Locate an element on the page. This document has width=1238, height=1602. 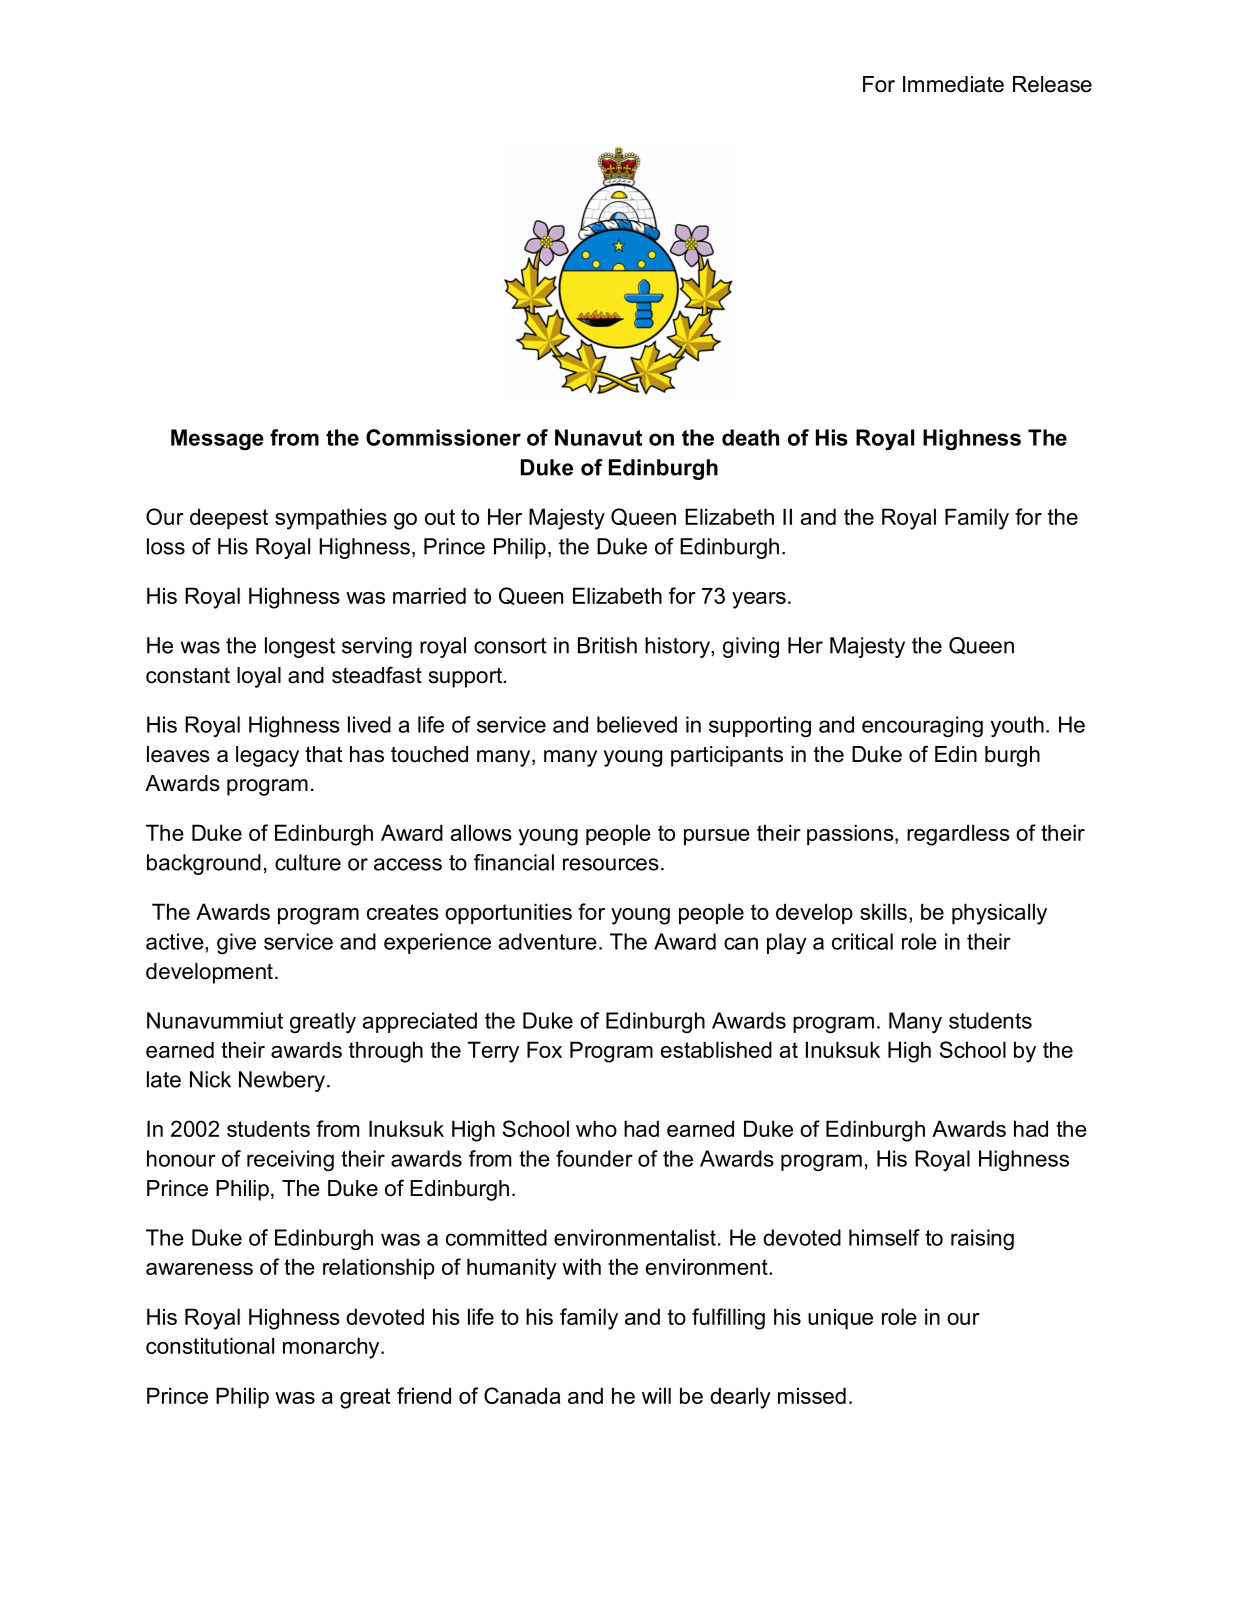
Message is located at coordinates (217, 439).
